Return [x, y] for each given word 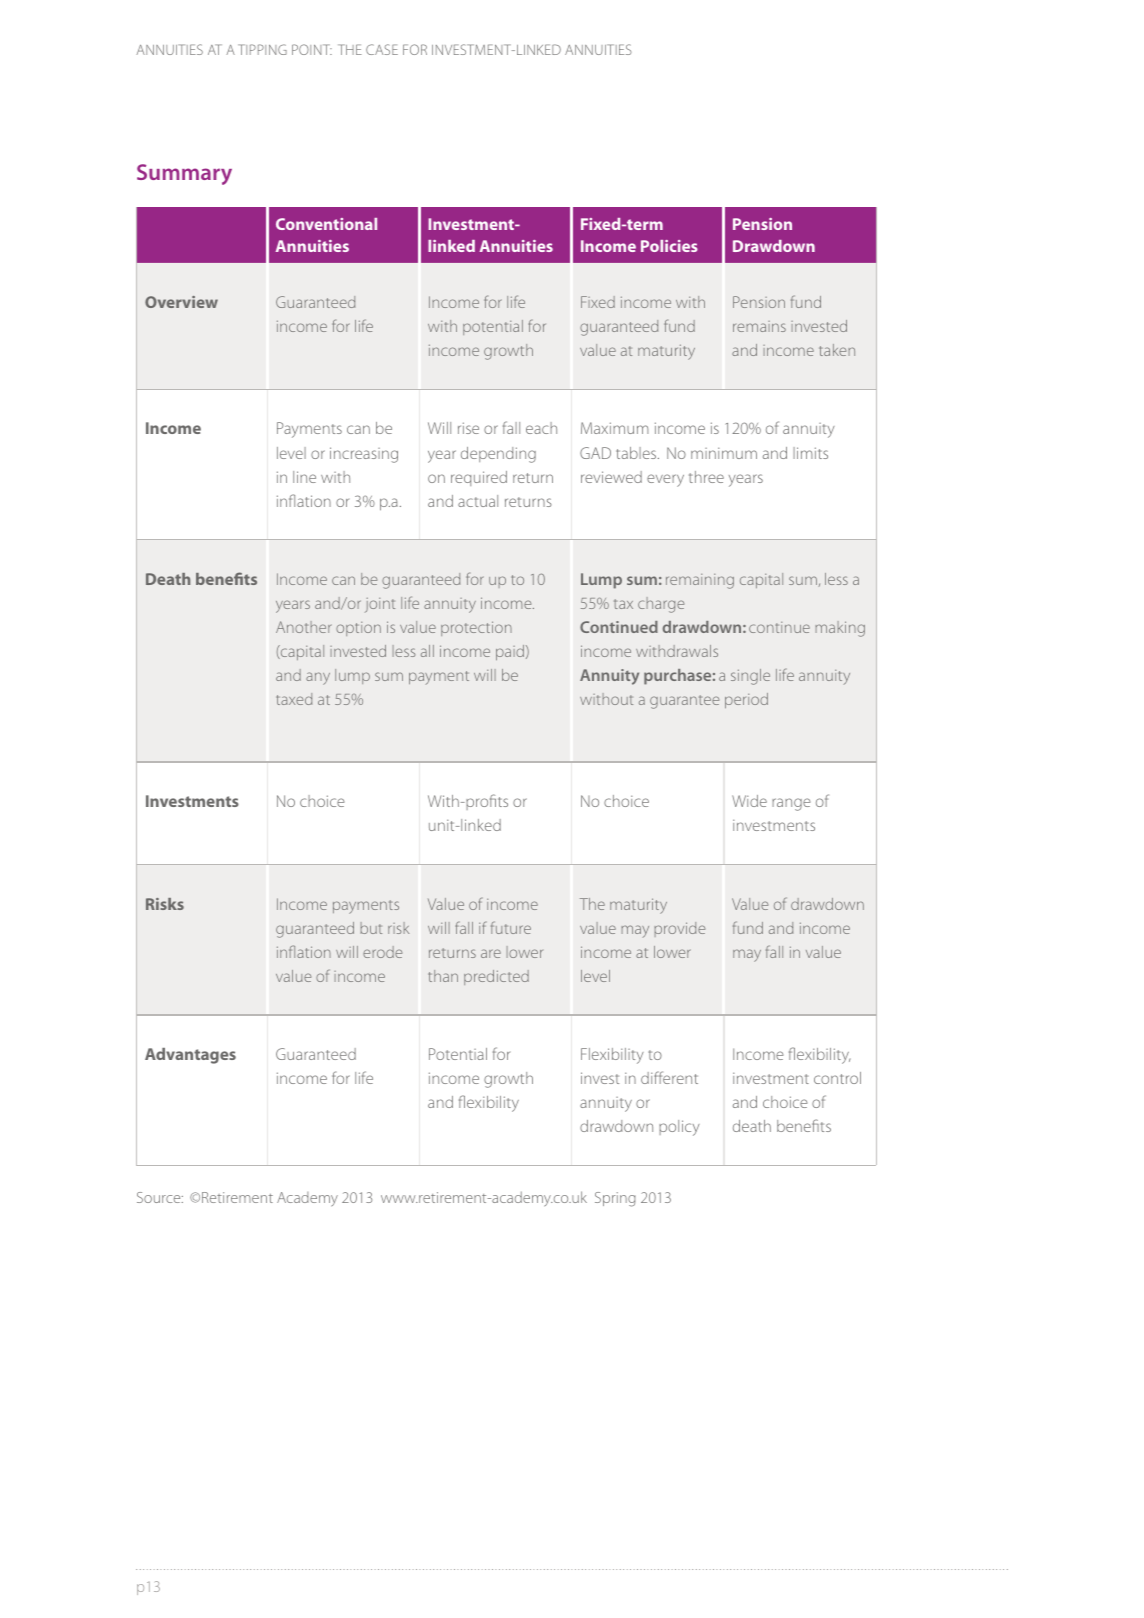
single [750, 677]
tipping [262, 49]
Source [160, 1197]
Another [304, 627]
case [382, 49]
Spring [615, 1199]
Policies [669, 246]
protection [476, 628]
